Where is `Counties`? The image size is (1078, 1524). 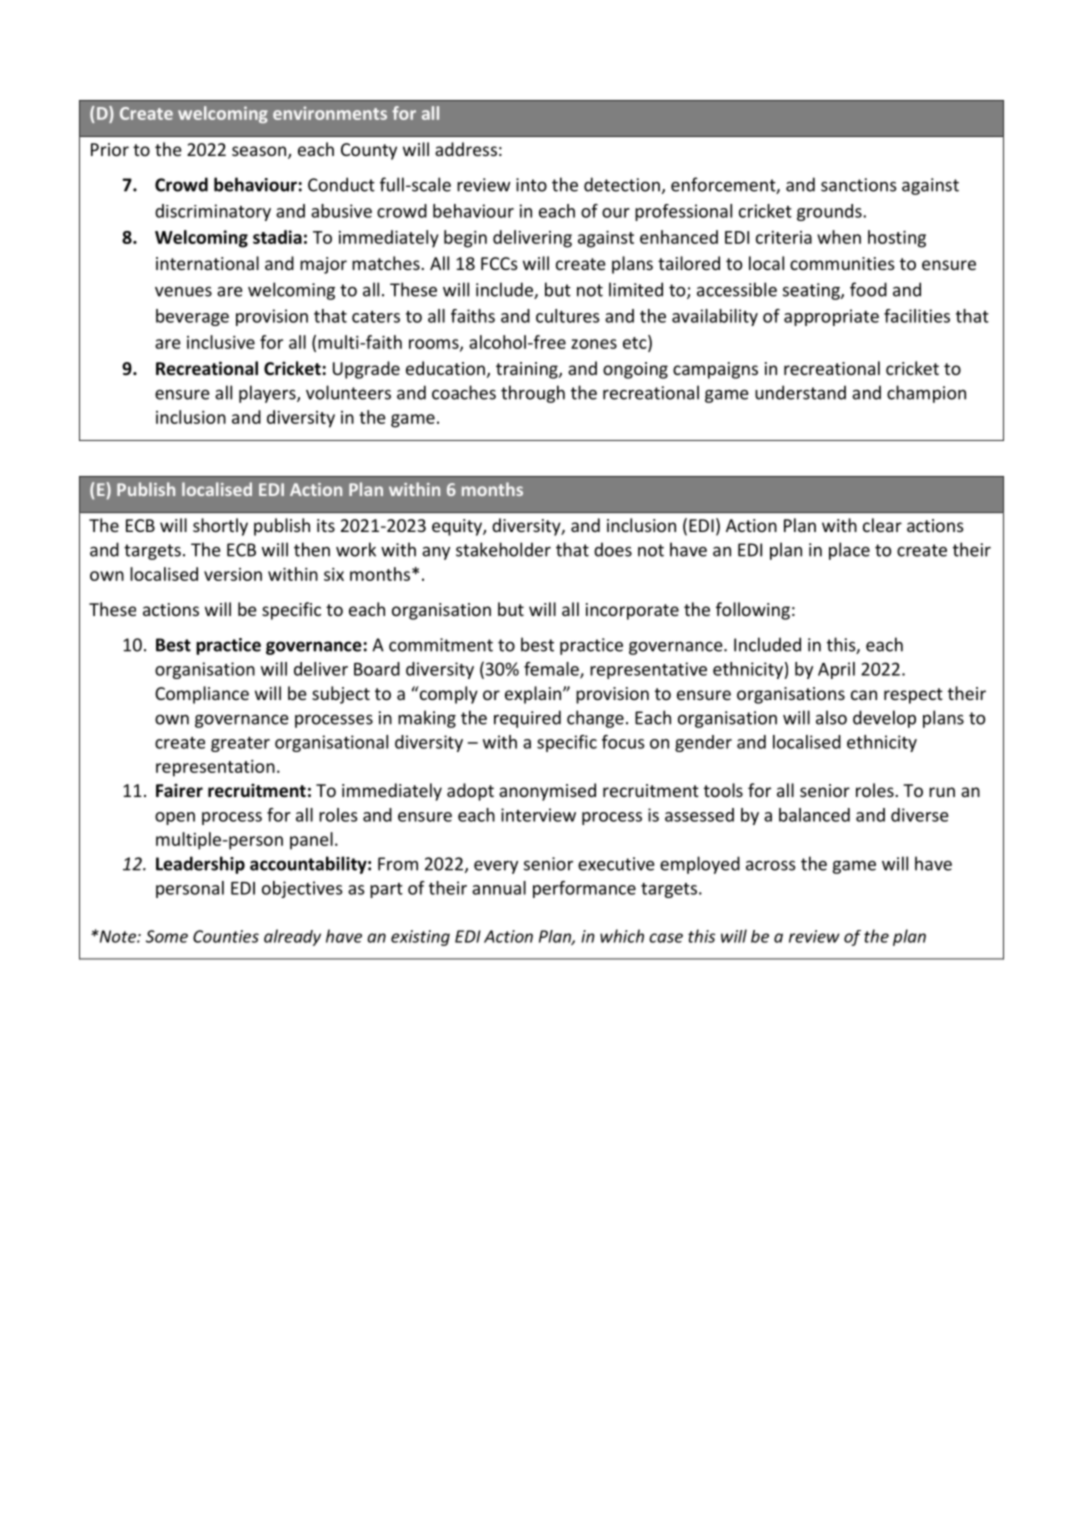 Counties is located at coordinates (226, 936).
